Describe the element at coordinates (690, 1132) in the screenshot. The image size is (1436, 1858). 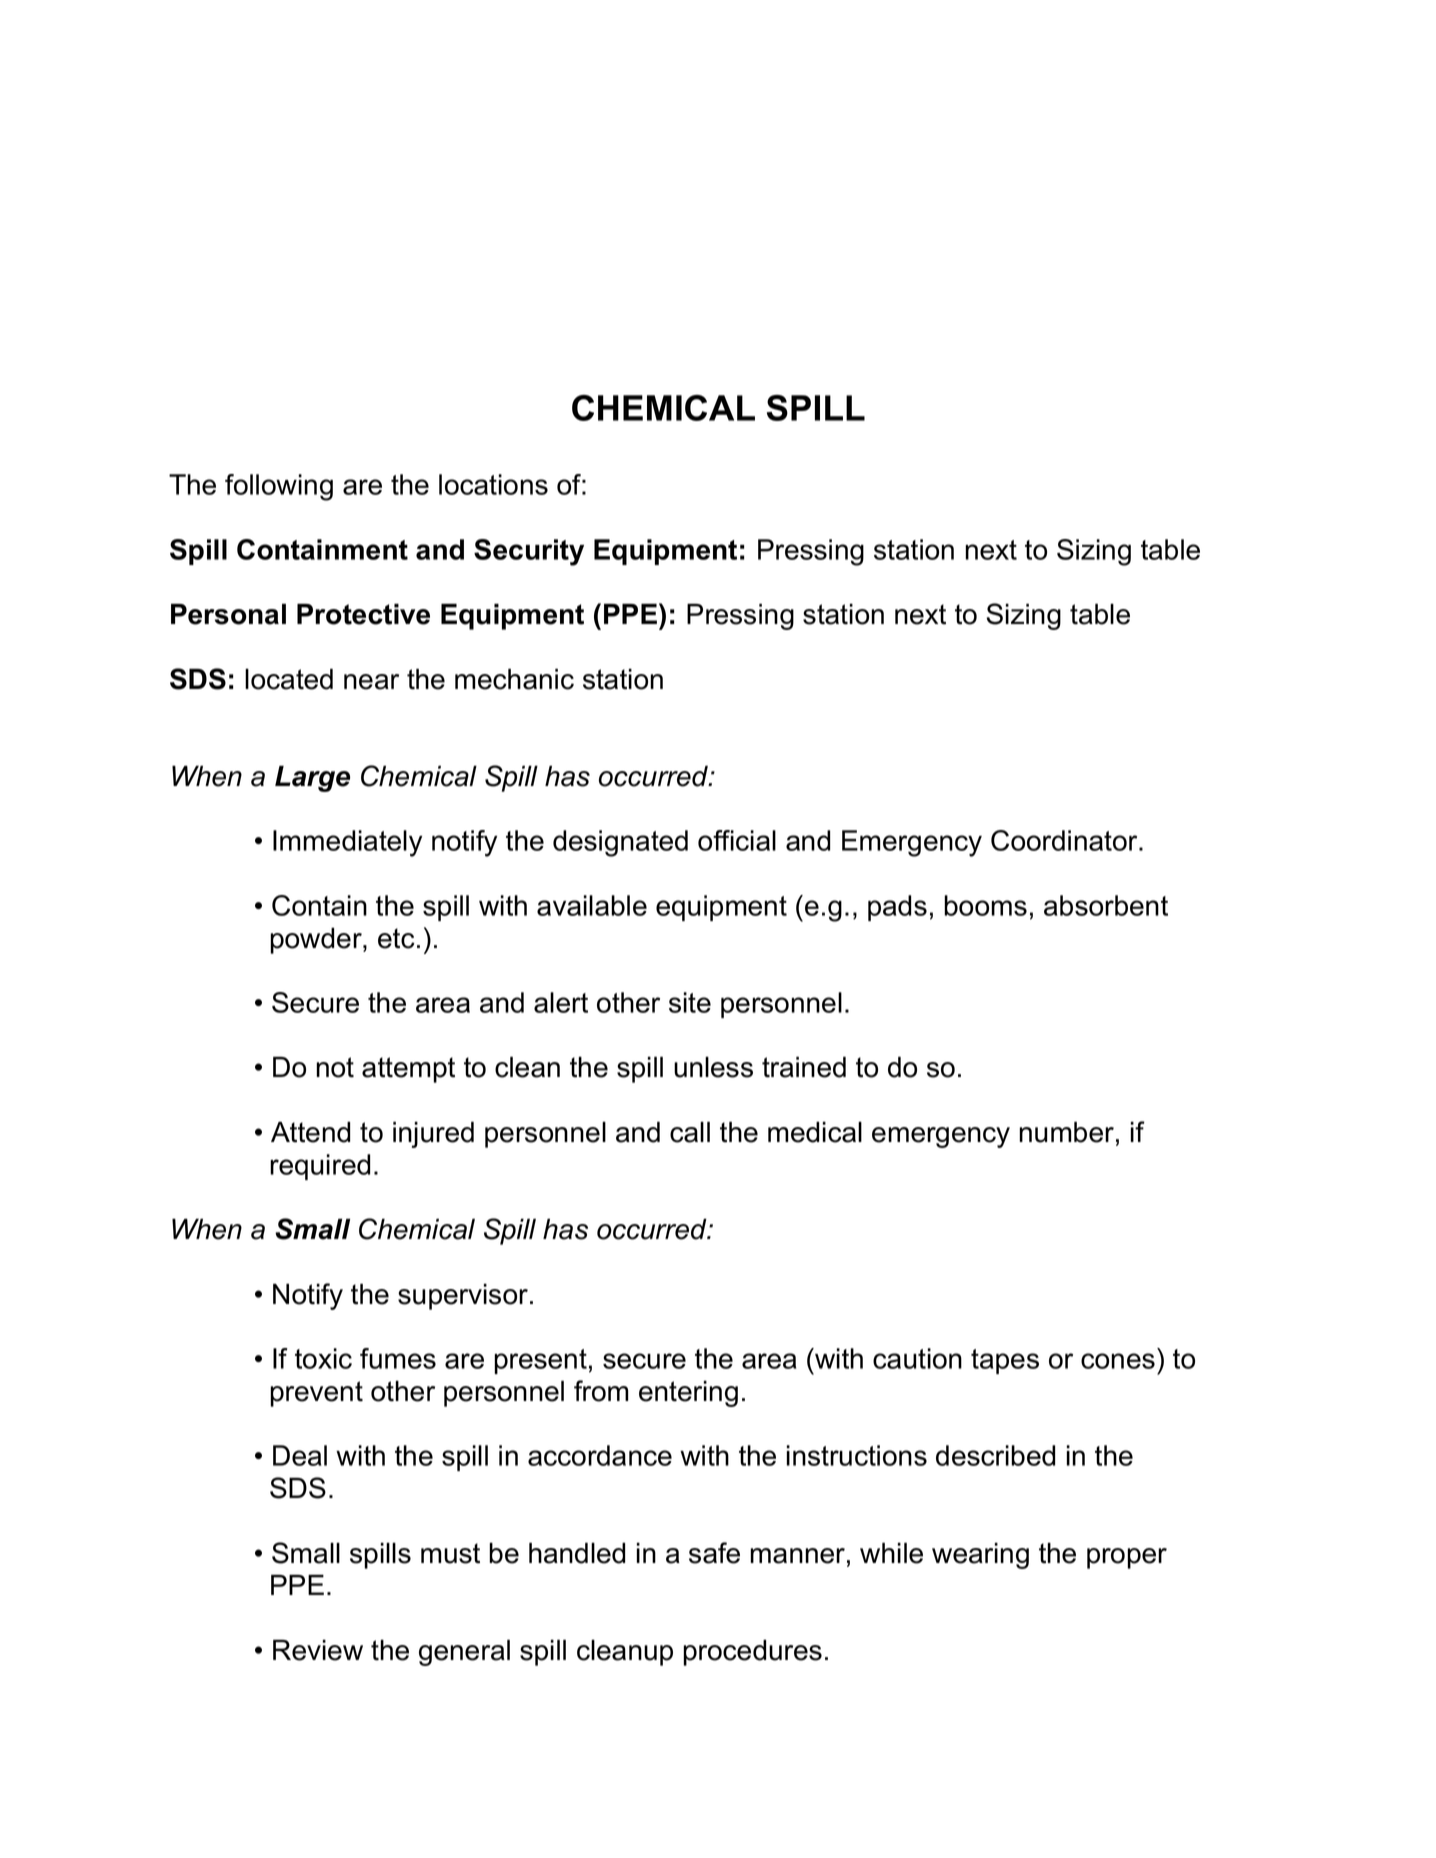
I see `call` at that location.
